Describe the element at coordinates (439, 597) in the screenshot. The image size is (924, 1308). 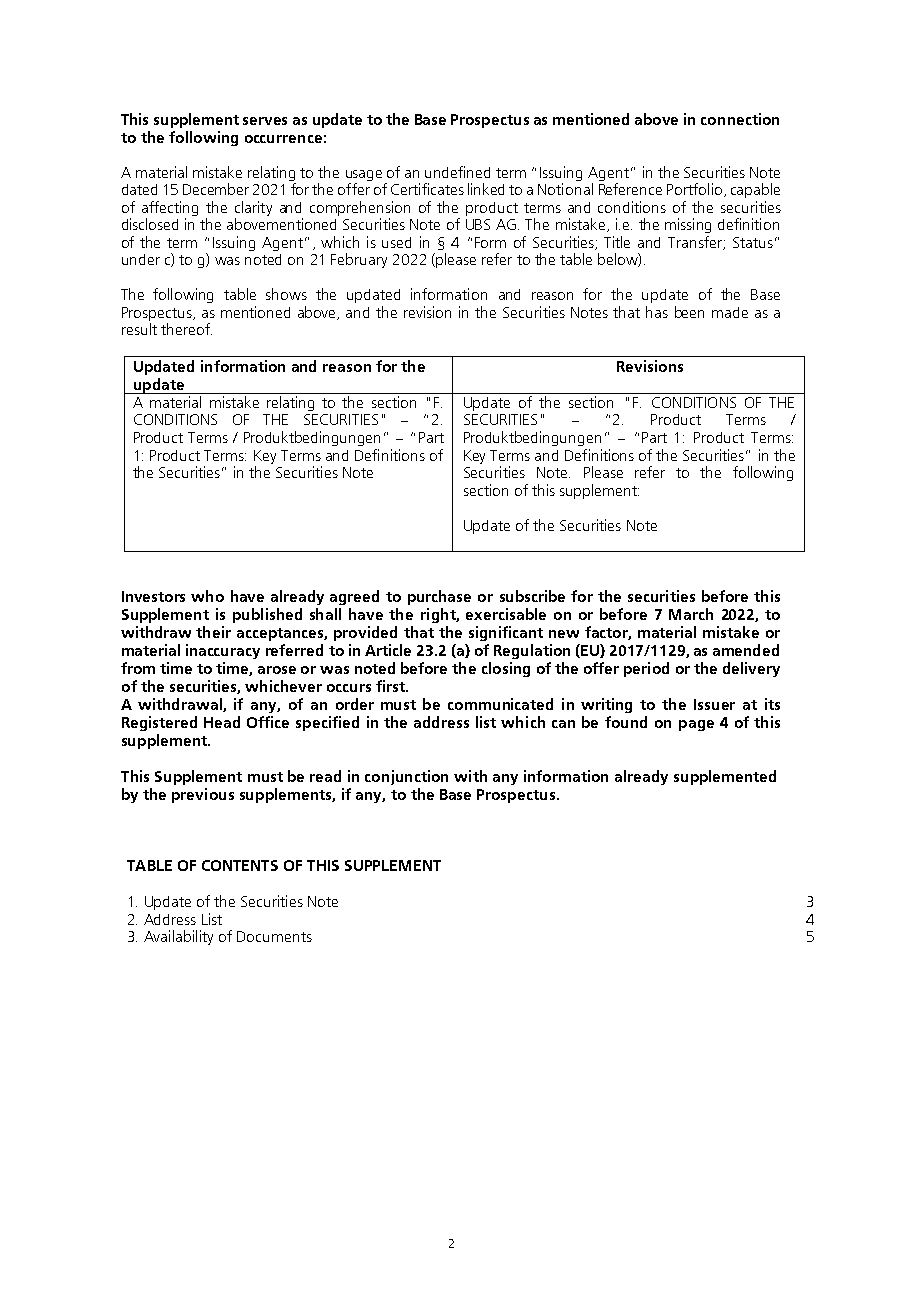
I see `purchase` at that location.
